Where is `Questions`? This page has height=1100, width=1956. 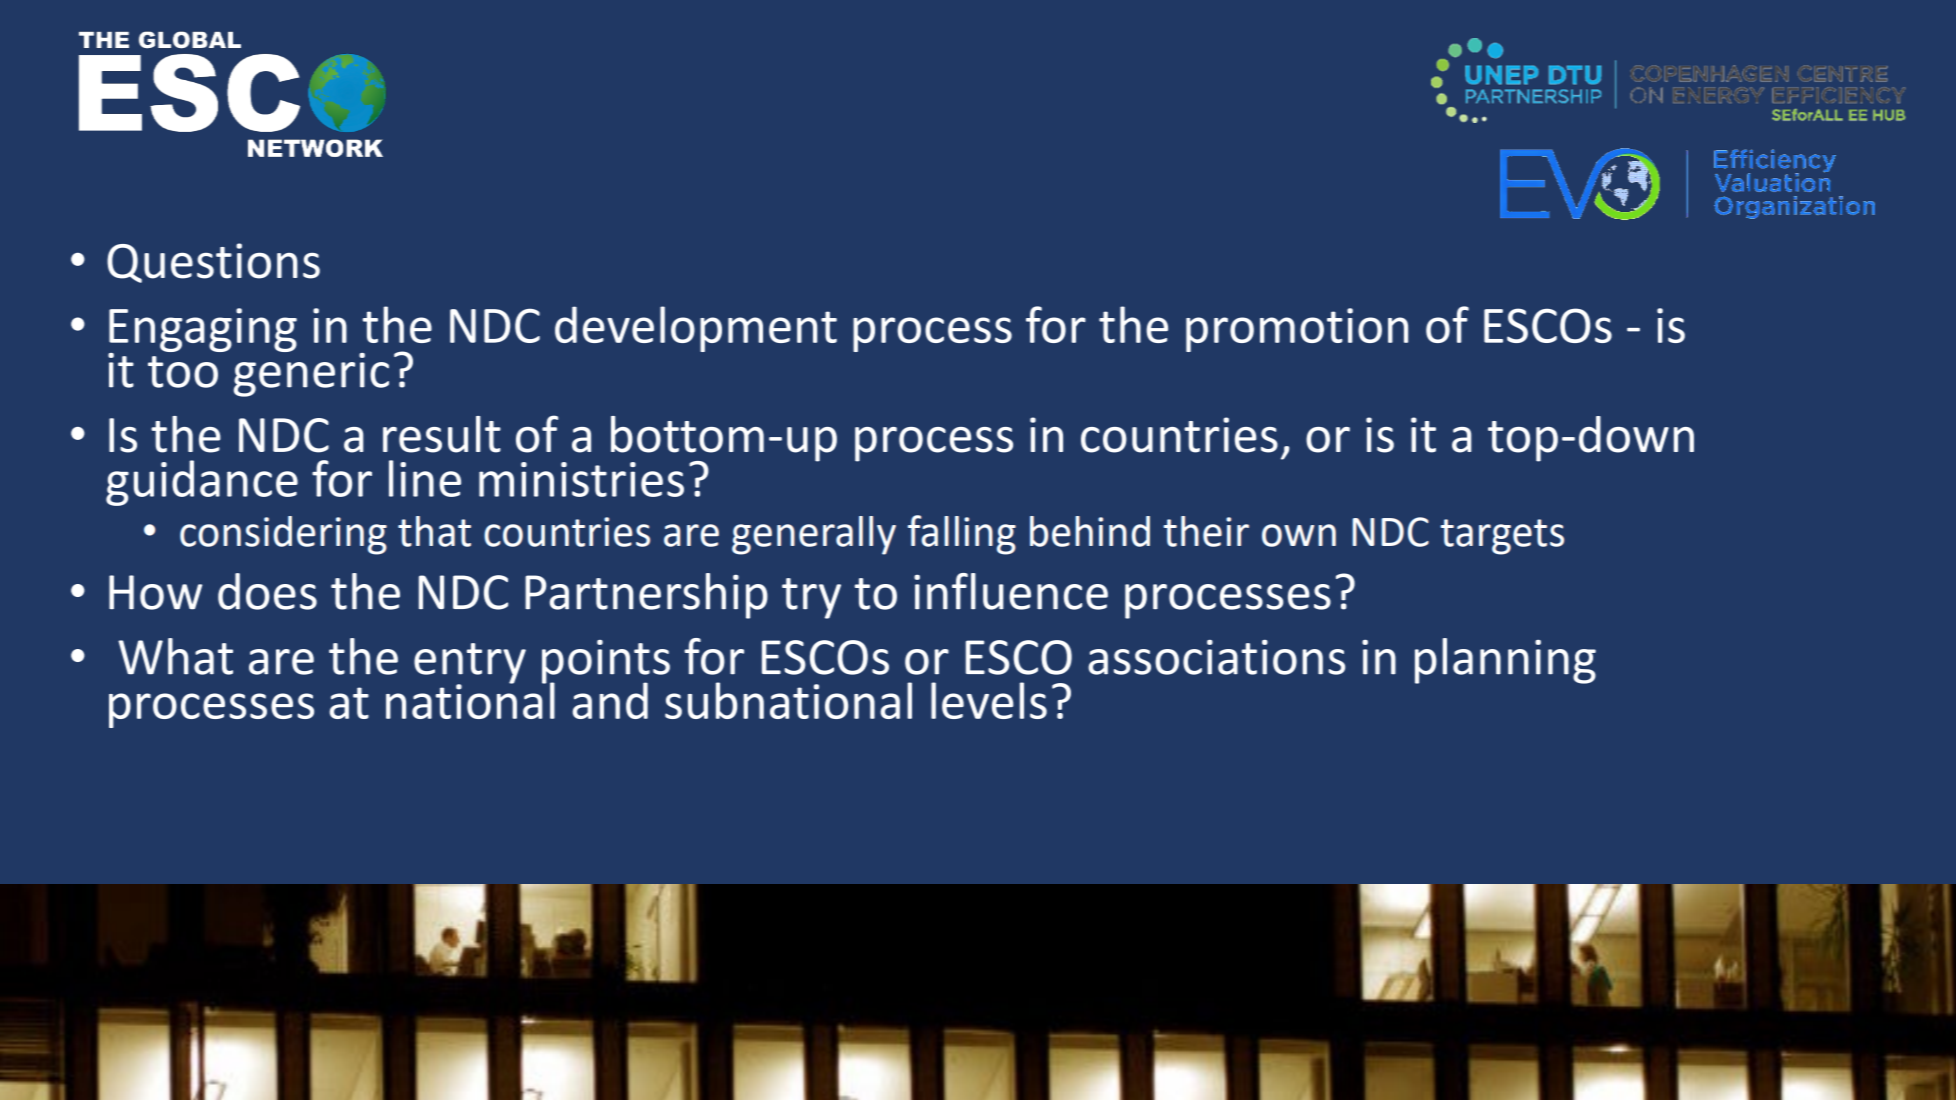
Questions is located at coordinates (213, 263).
